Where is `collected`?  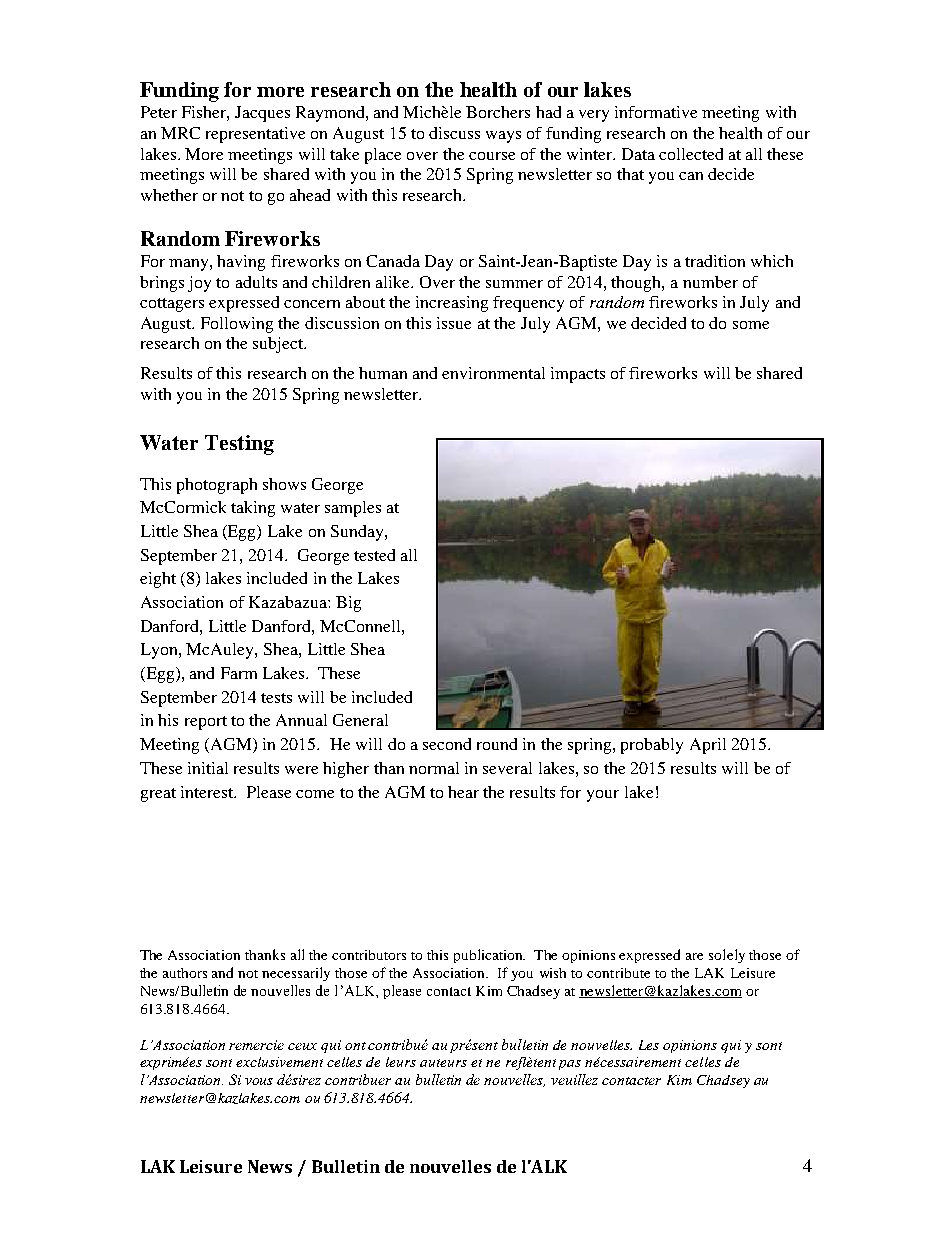
collected is located at coordinates (691, 154).
